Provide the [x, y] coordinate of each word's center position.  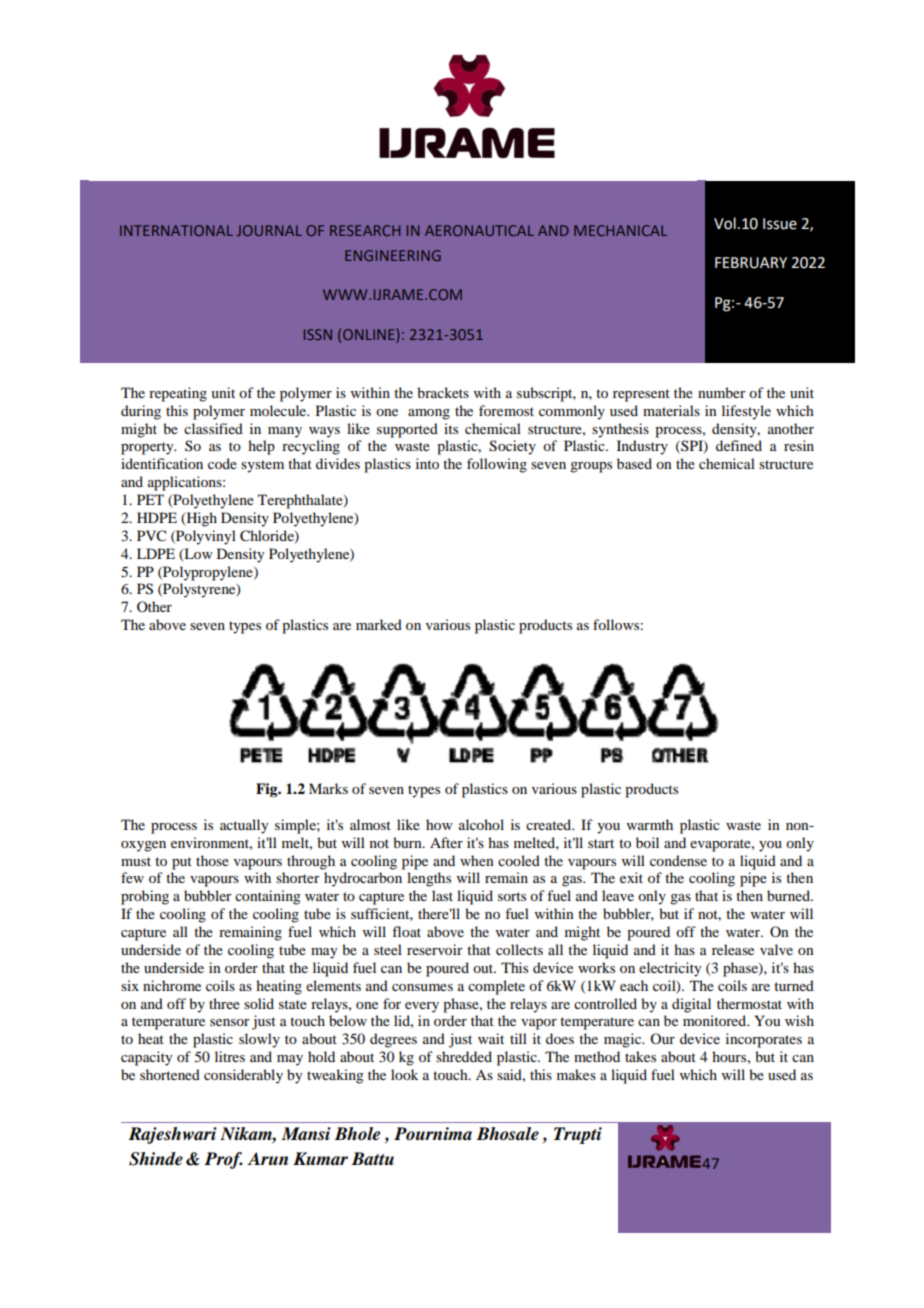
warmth [650, 824]
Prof [223, 1160]
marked [379, 624]
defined [739, 445]
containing [268, 897]
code [222, 463]
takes [640, 1056]
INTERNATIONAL [176, 230]
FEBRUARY [751, 263]
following [497, 465]
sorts [512, 896]
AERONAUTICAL [479, 230]
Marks [328, 788]
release [733, 949]
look [404, 1074]
